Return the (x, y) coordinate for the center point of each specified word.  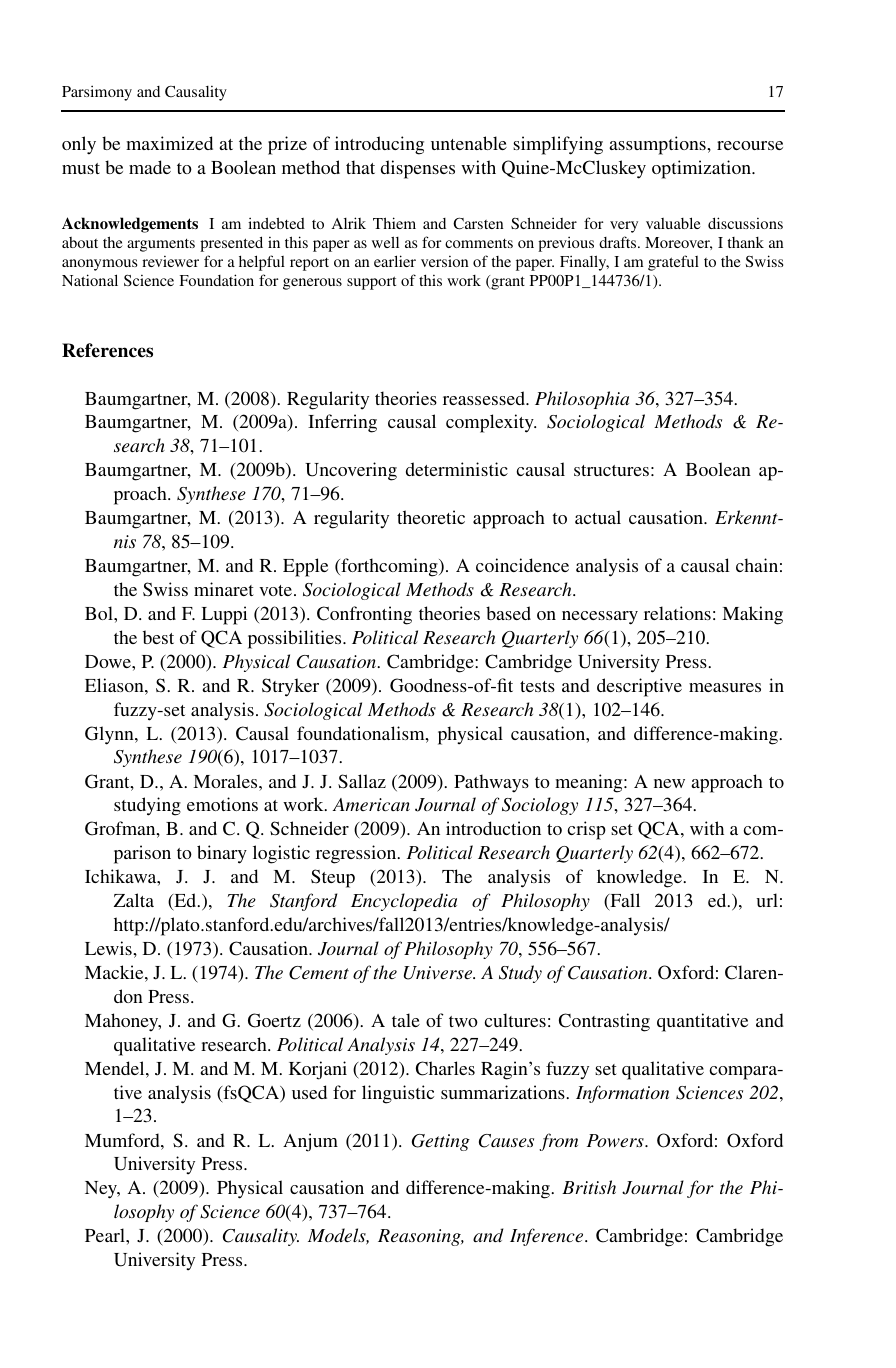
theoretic (431, 517)
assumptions (658, 145)
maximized (169, 143)
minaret (224, 589)
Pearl (106, 1235)
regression (357, 854)
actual (598, 517)
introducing (379, 145)
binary (222, 854)
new (669, 783)
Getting (441, 1142)
